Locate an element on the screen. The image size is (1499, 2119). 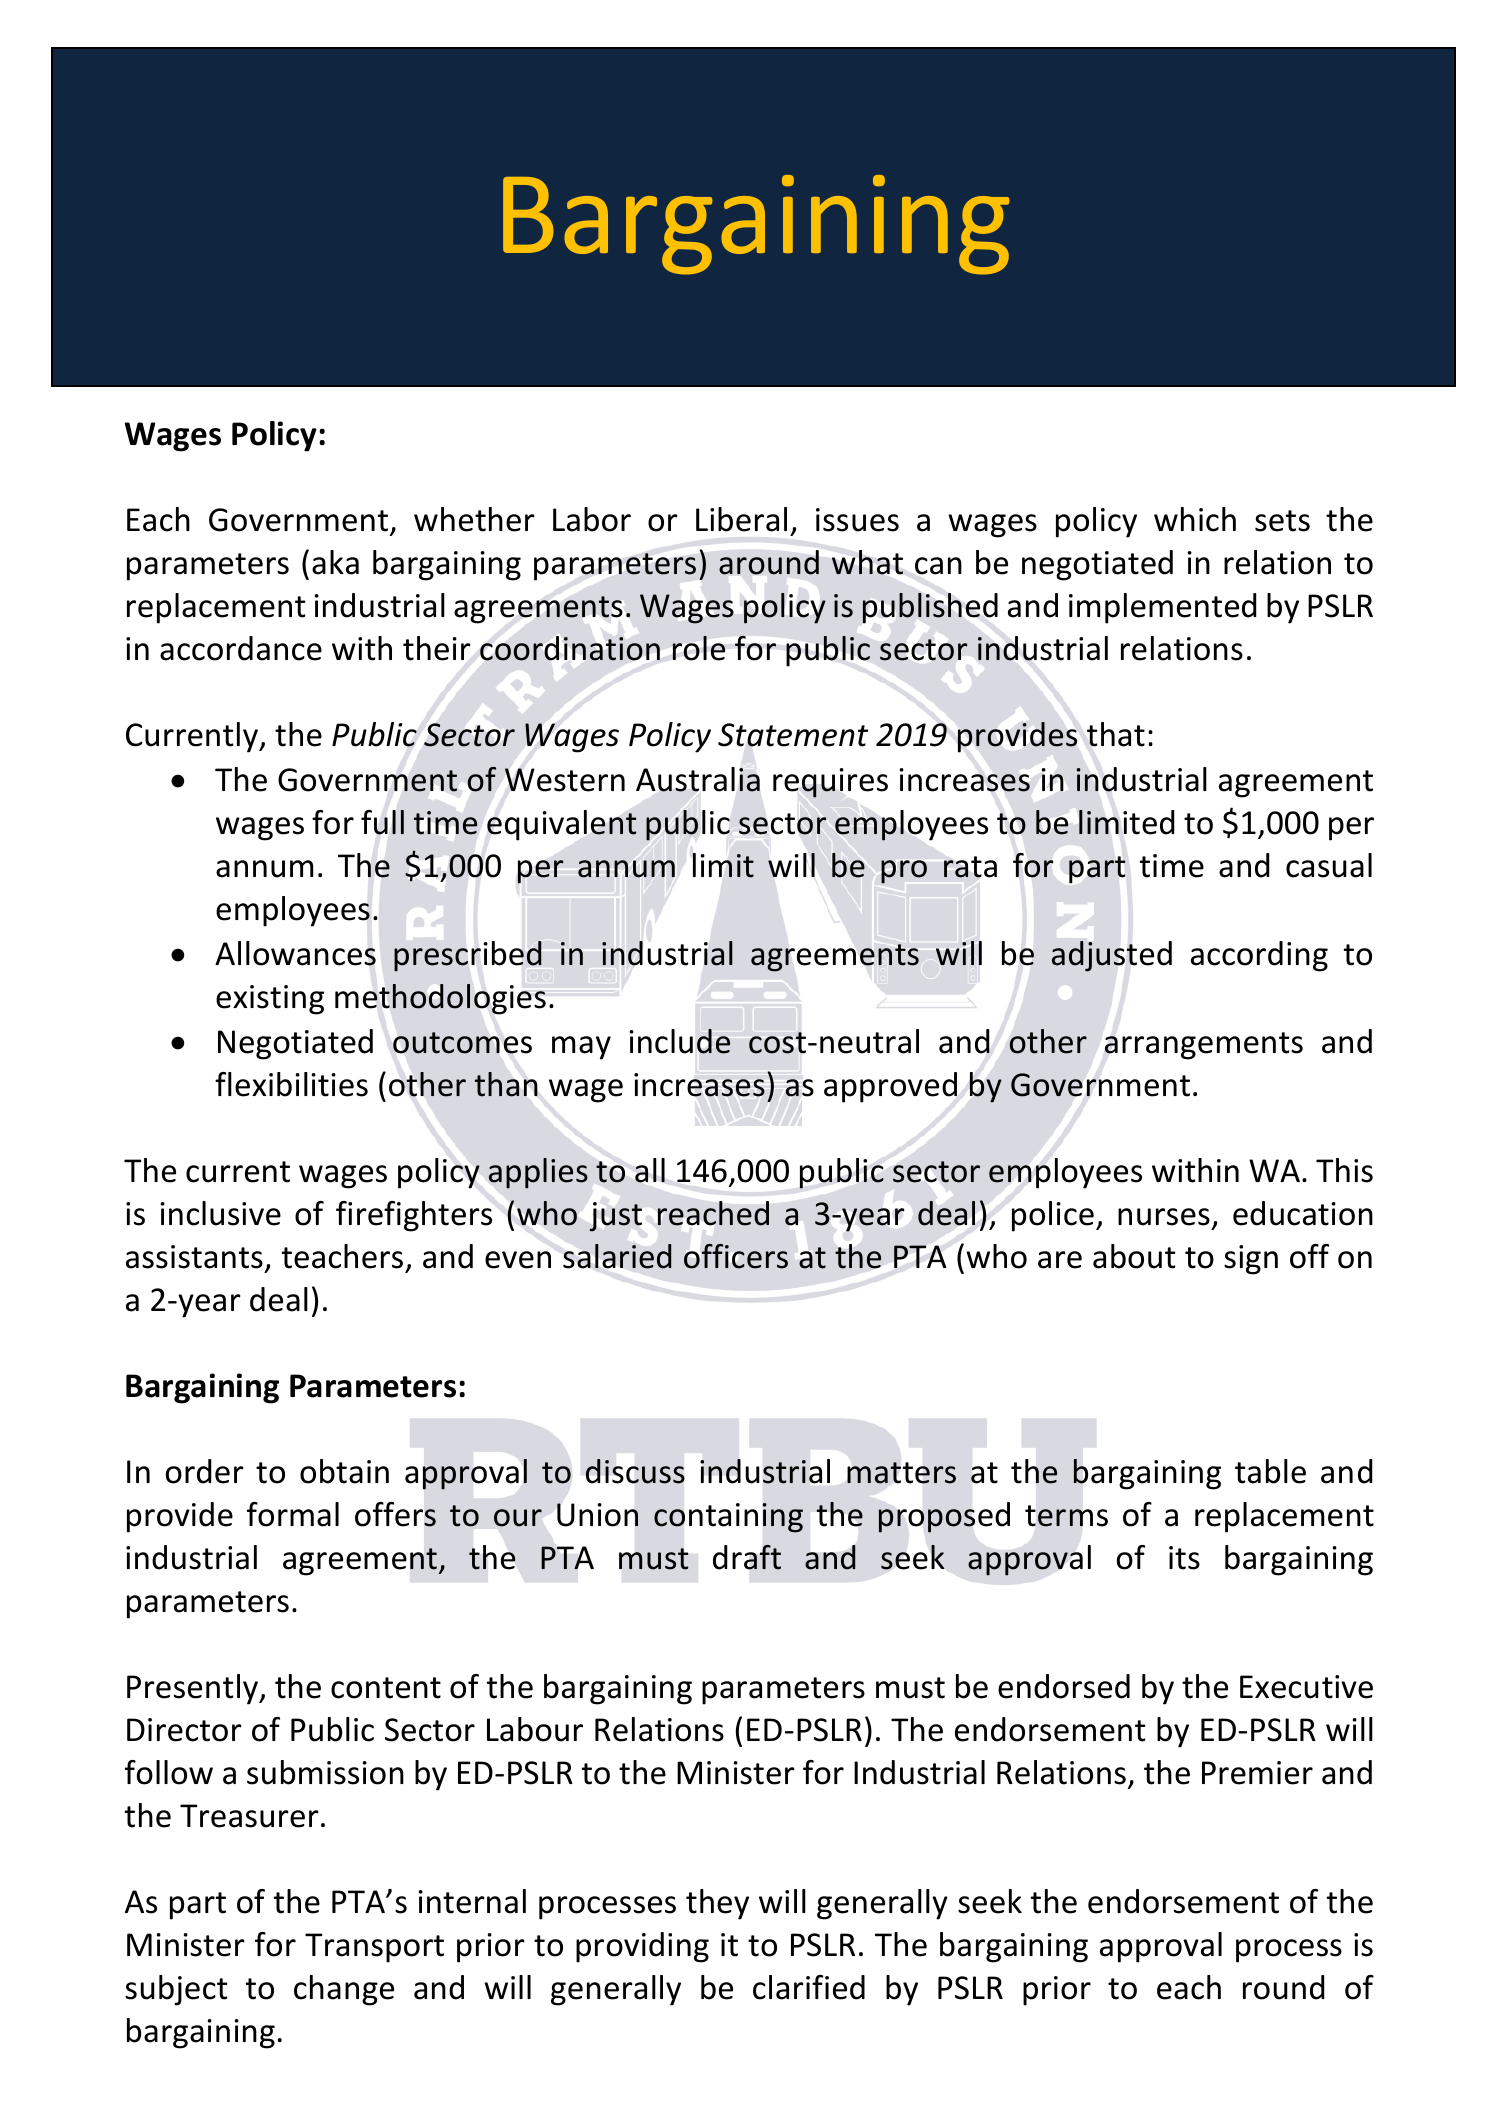
aka is located at coordinates (335, 562).
